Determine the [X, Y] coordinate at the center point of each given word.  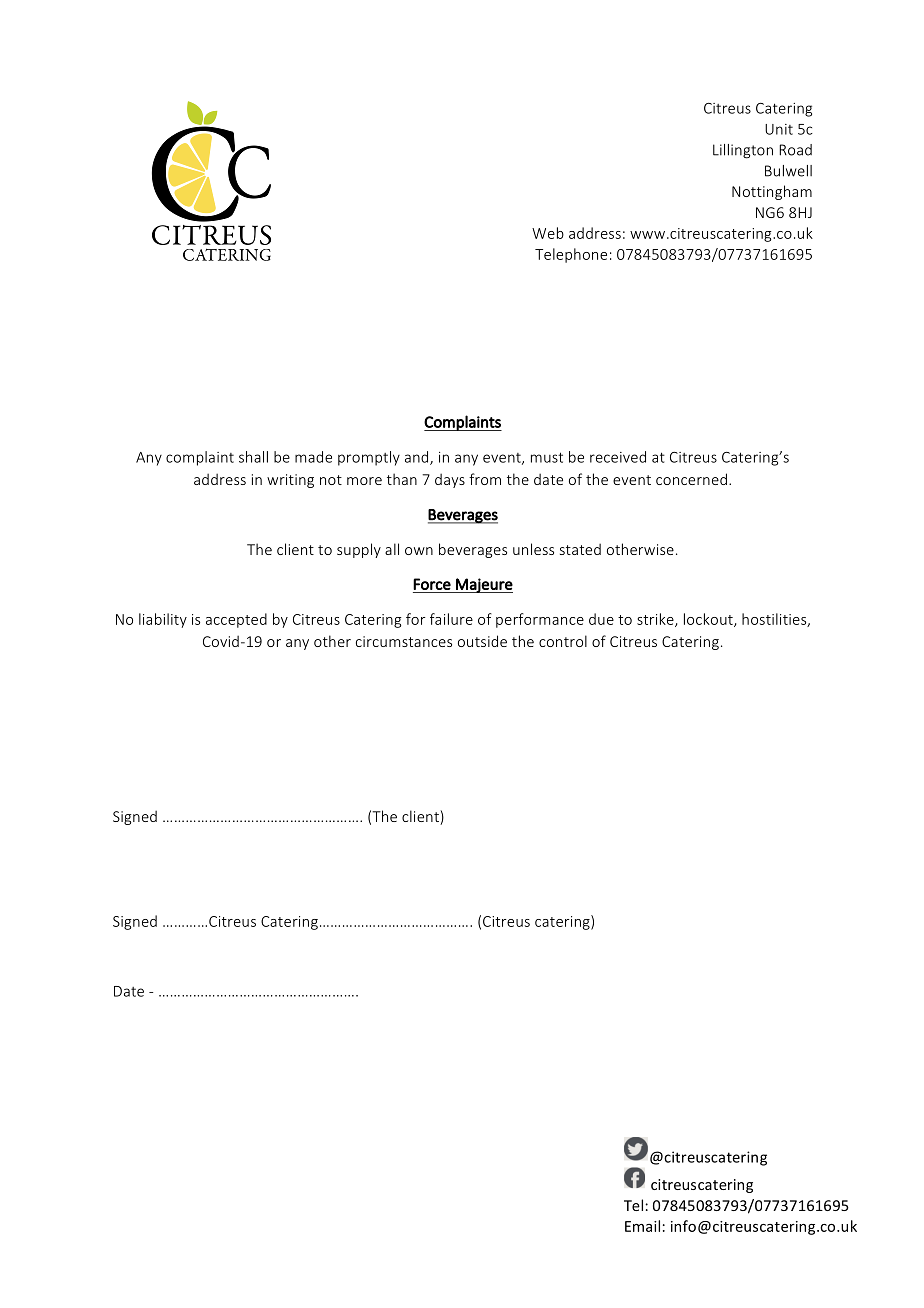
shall [253, 457]
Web [548, 233]
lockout [709, 620]
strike [656, 620]
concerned [691, 479]
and [418, 458]
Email [642, 1226]
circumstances [404, 641]
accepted [236, 620]
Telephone [571, 255]
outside [482, 641]
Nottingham [772, 192]
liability [163, 620]
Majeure [483, 585]
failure [451, 619]
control [563, 641]
